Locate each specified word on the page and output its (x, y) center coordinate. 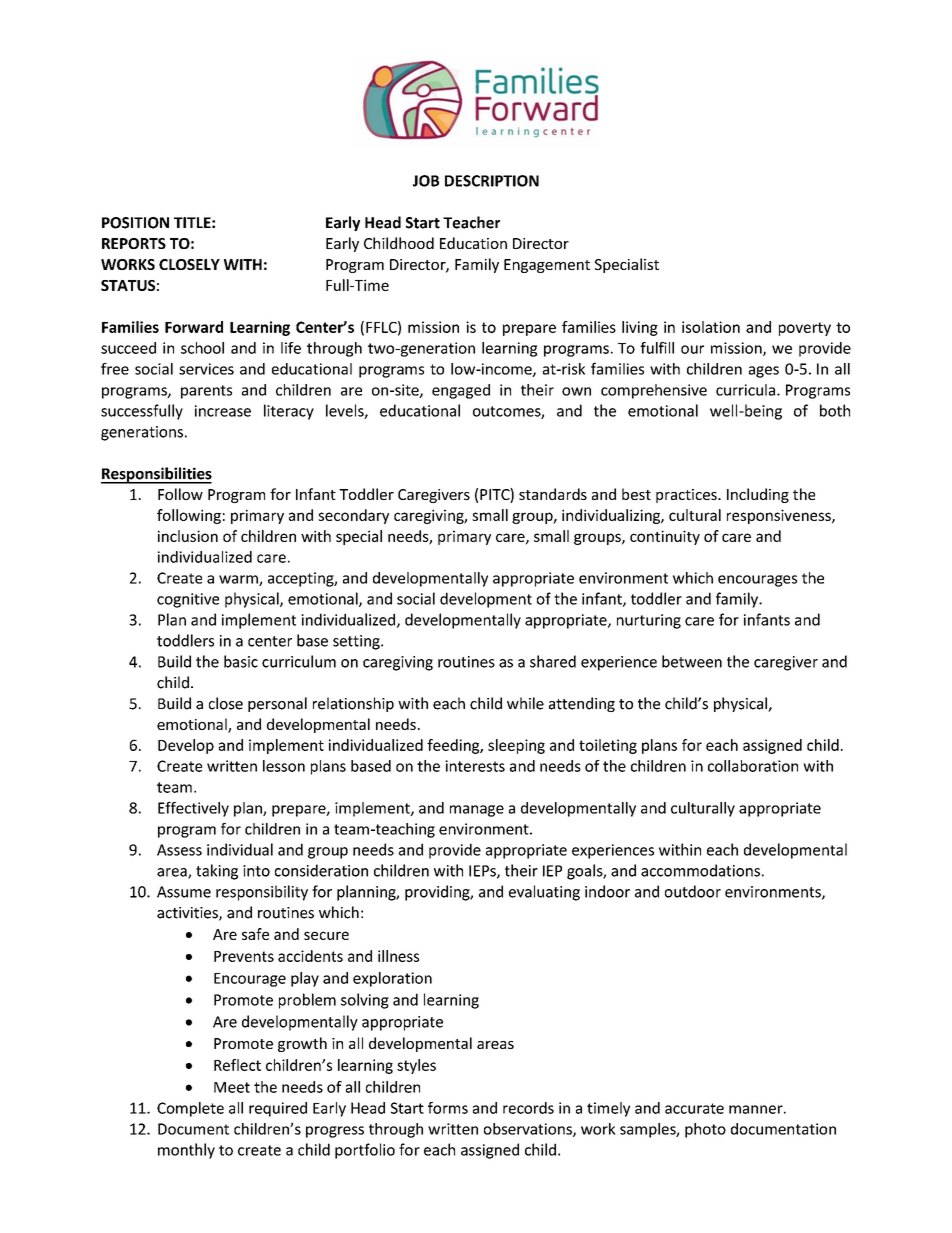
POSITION (135, 223)
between (692, 661)
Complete (190, 1109)
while (525, 703)
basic (241, 661)
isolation (711, 327)
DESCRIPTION (492, 181)
